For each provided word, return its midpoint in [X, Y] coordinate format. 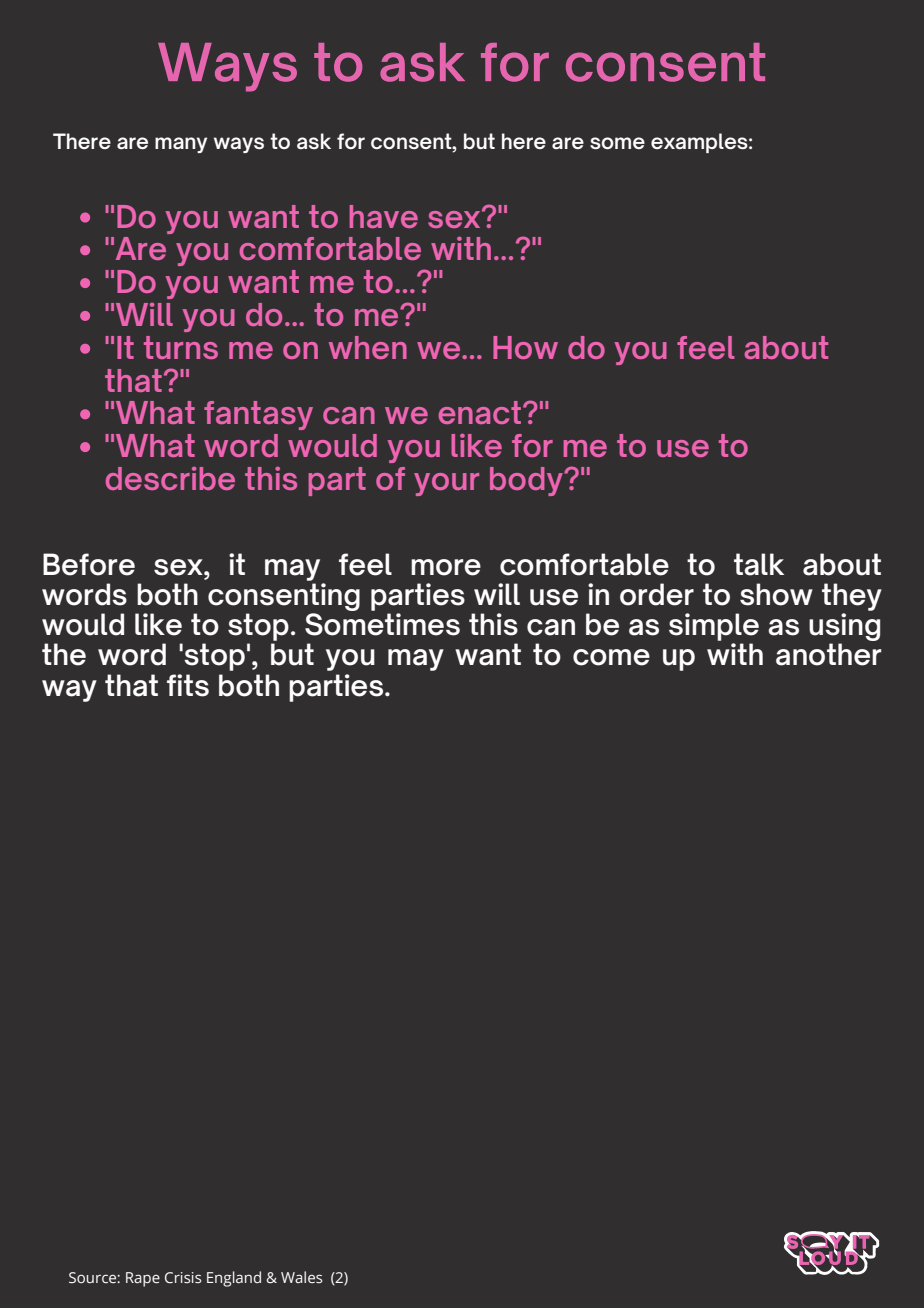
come [611, 657]
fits [188, 685]
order [657, 594]
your [446, 484]
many [181, 145]
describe [170, 478]
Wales [301, 1277]
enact [481, 412]
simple [714, 627]
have [383, 216]
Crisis [183, 1277]
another [828, 654]
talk [759, 564]
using [844, 628]
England [234, 1279]
